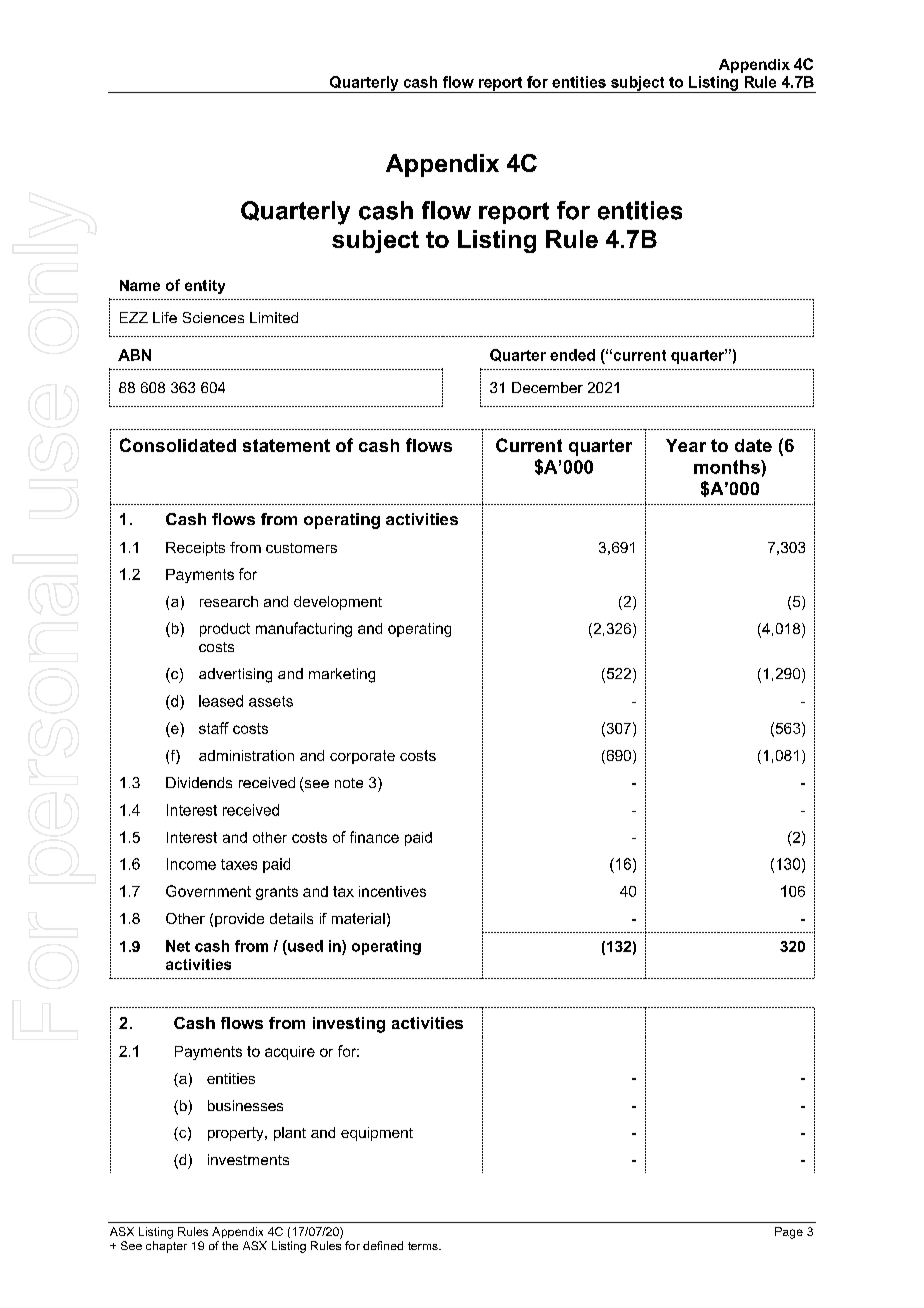  I want to click on ended, so click(572, 355).
